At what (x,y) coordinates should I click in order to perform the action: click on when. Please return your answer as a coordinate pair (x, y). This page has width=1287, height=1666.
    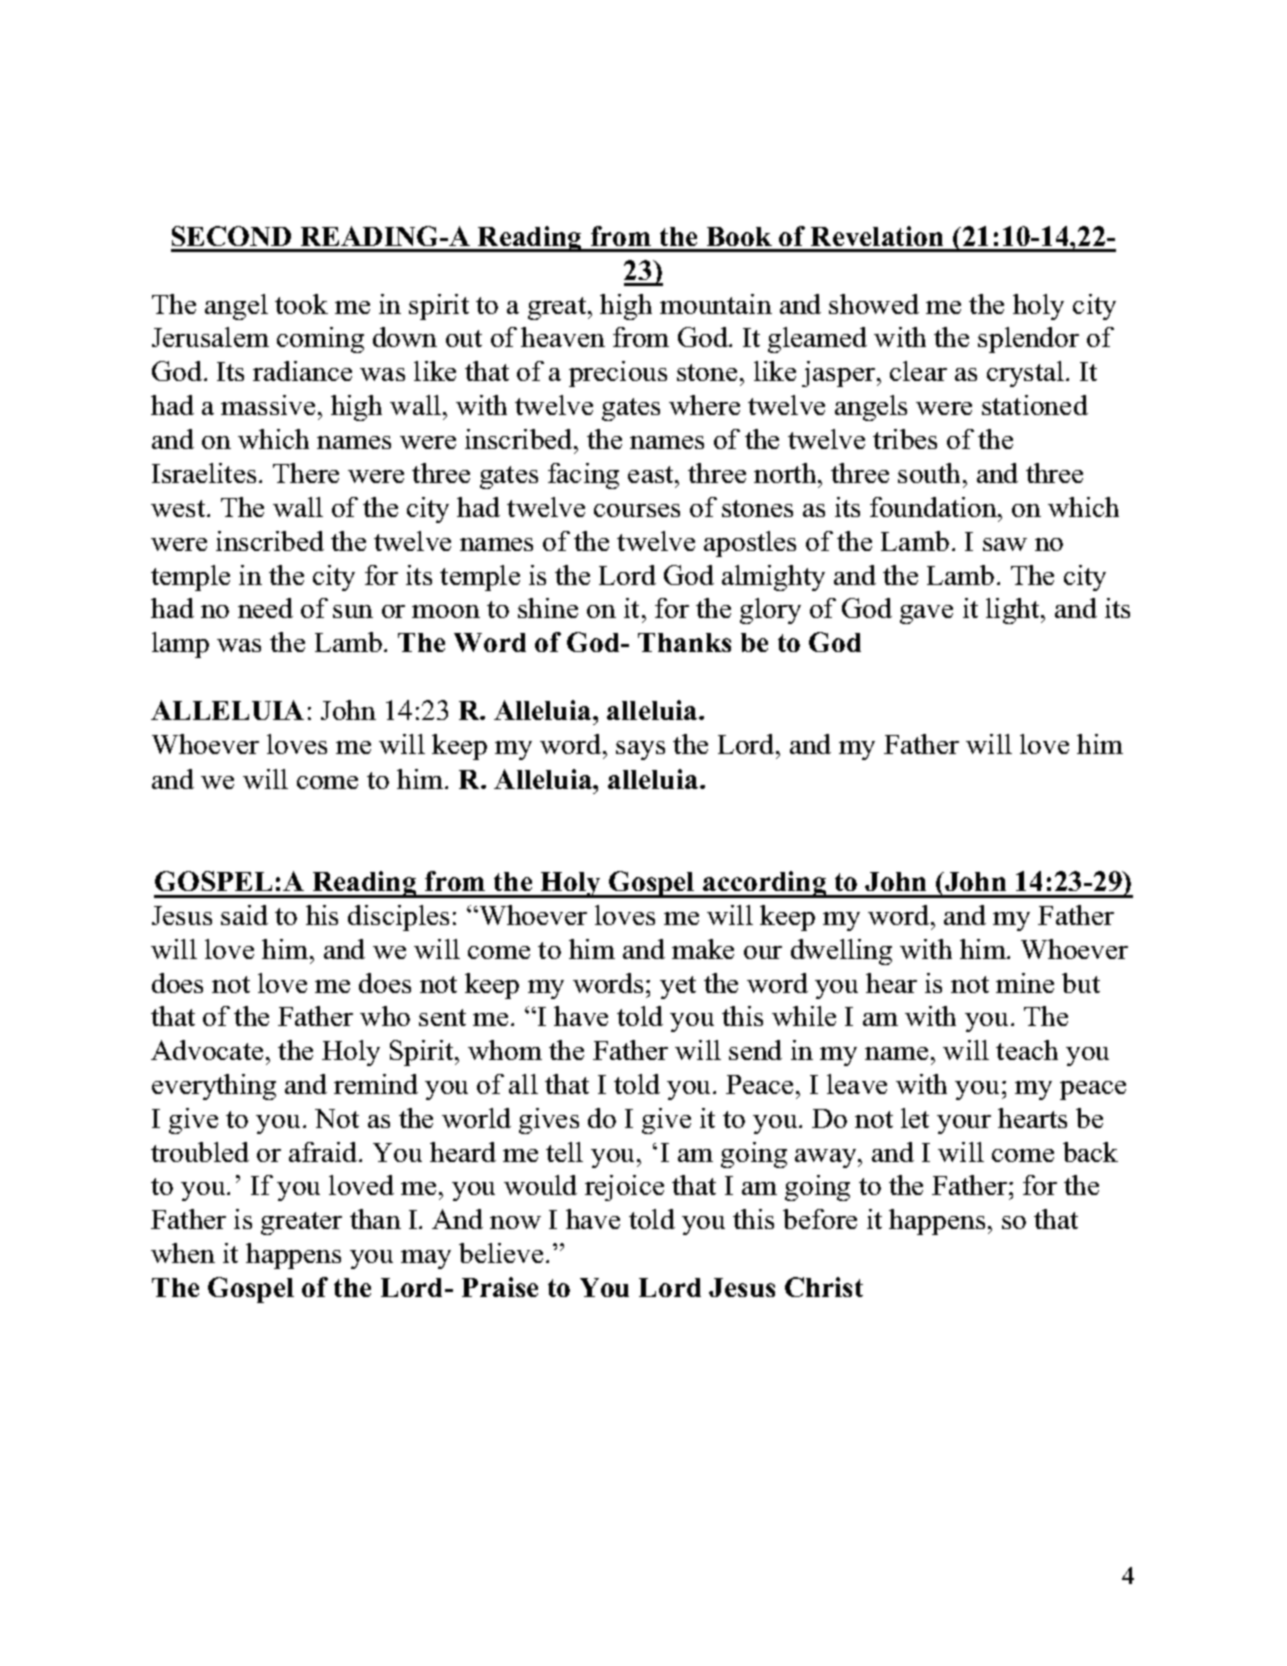
    Looking at the image, I should click on (183, 1253).
